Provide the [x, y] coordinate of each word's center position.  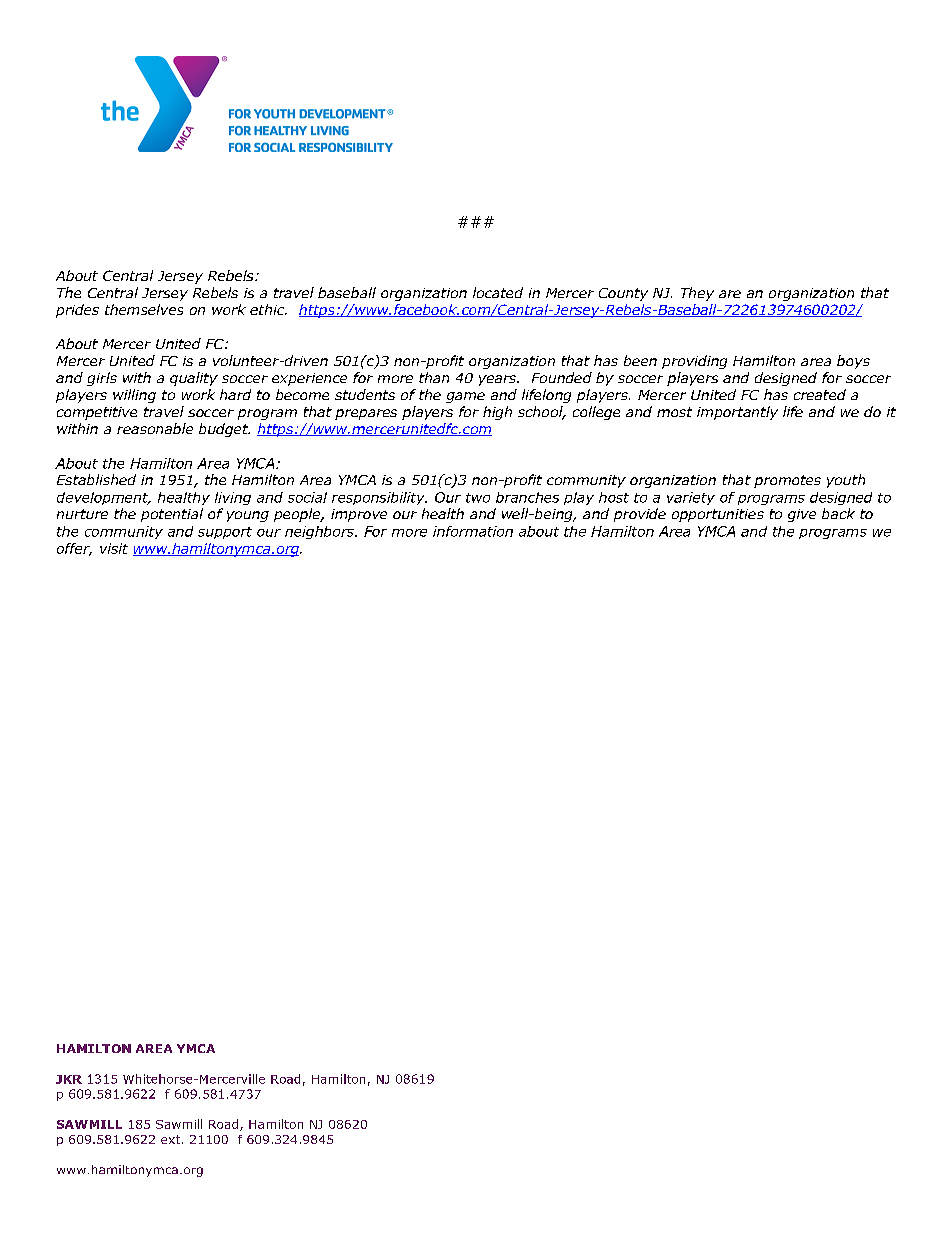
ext [172, 1139]
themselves [144, 309]
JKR [69, 1079]
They [697, 294]
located [498, 292]
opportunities [718, 515]
